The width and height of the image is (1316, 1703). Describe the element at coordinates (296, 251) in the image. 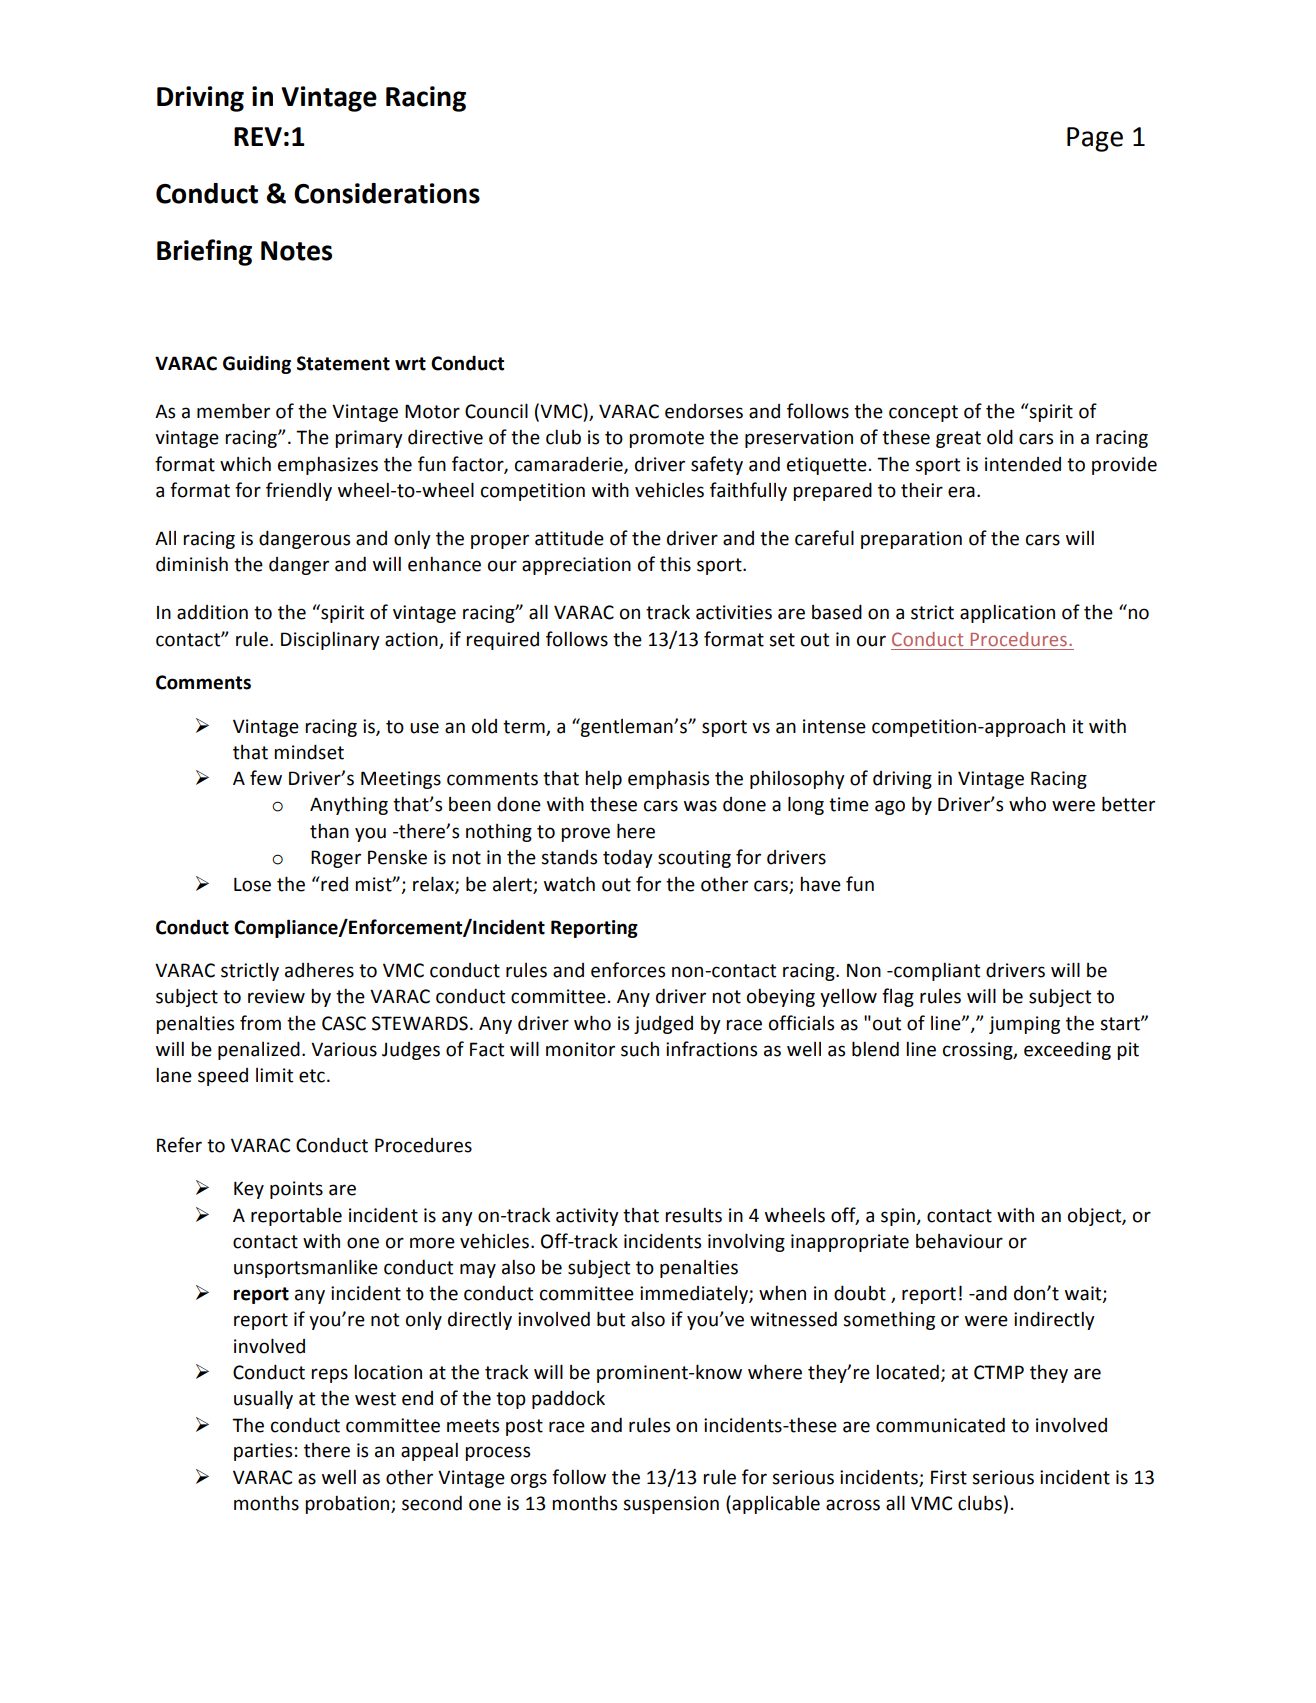

I see `Notes` at that location.
